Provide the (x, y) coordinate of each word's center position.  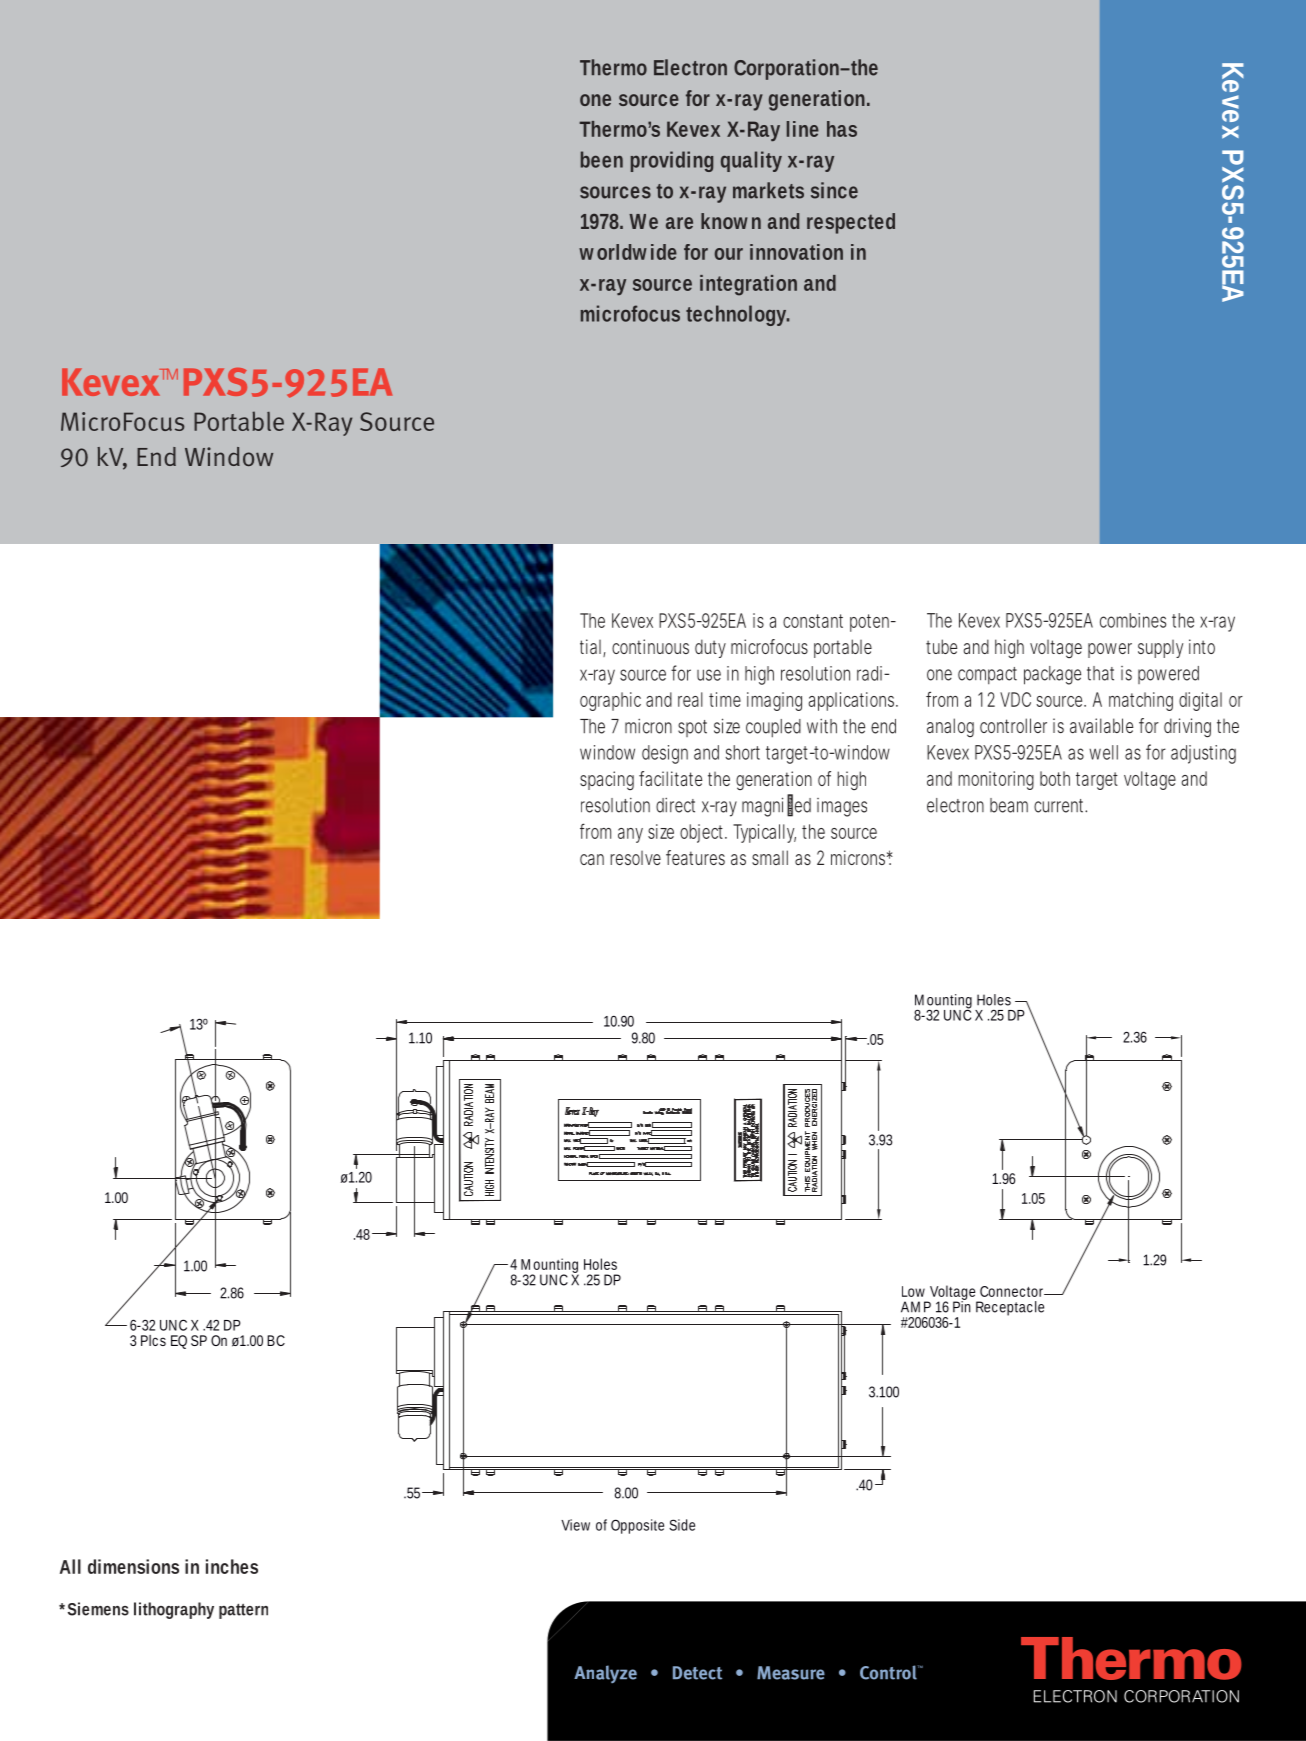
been (602, 159)
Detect (697, 1673)
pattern (243, 1611)
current (1060, 806)
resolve (635, 858)
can (592, 859)
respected (851, 223)
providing (672, 161)
